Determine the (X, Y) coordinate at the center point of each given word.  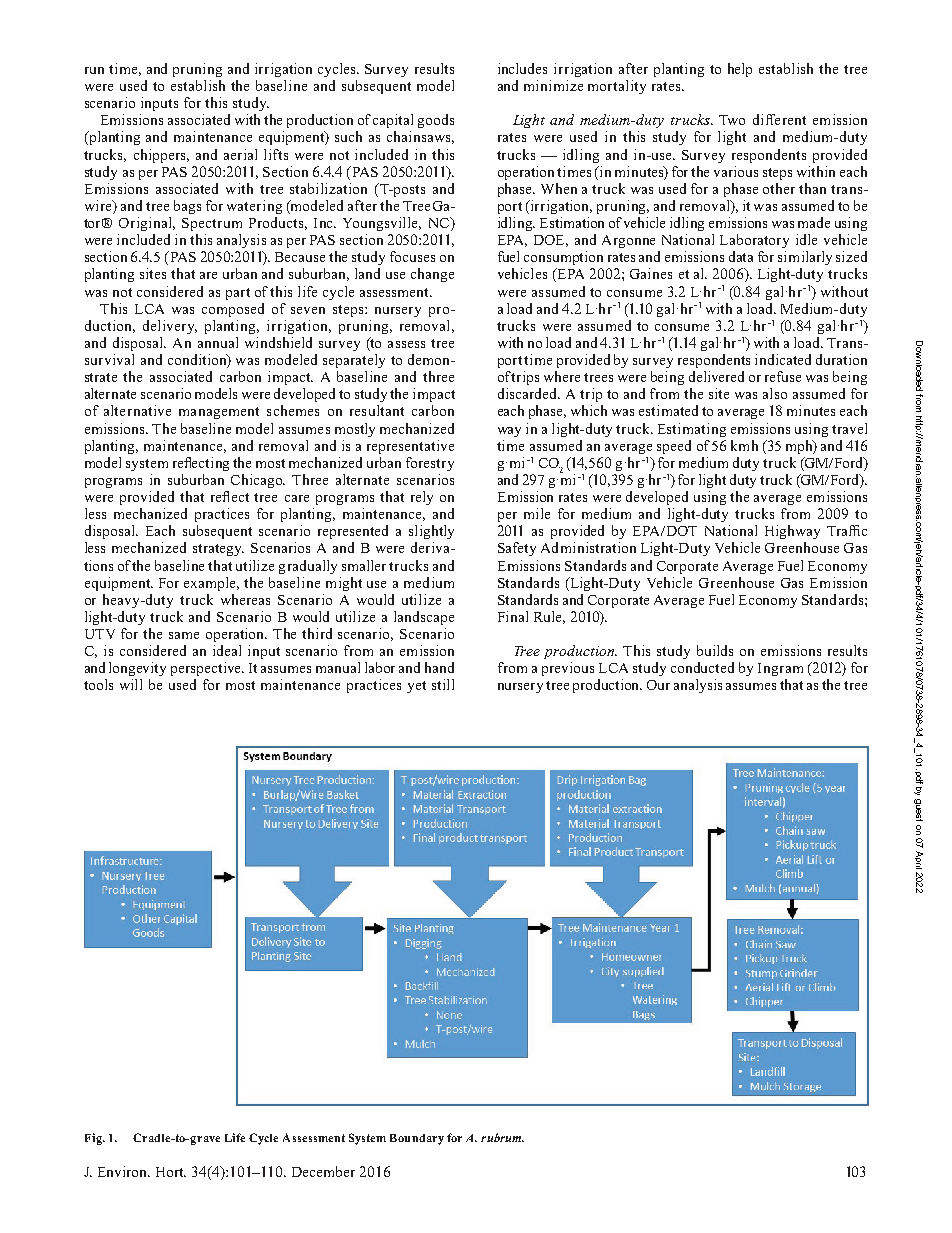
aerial (240, 154)
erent (789, 119)
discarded (529, 393)
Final (513, 616)
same (184, 635)
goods (436, 121)
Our (658, 685)
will (131, 684)
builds (715, 650)
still (443, 684)
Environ (124, 1171)
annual (218, 342)
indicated (783, 359)
